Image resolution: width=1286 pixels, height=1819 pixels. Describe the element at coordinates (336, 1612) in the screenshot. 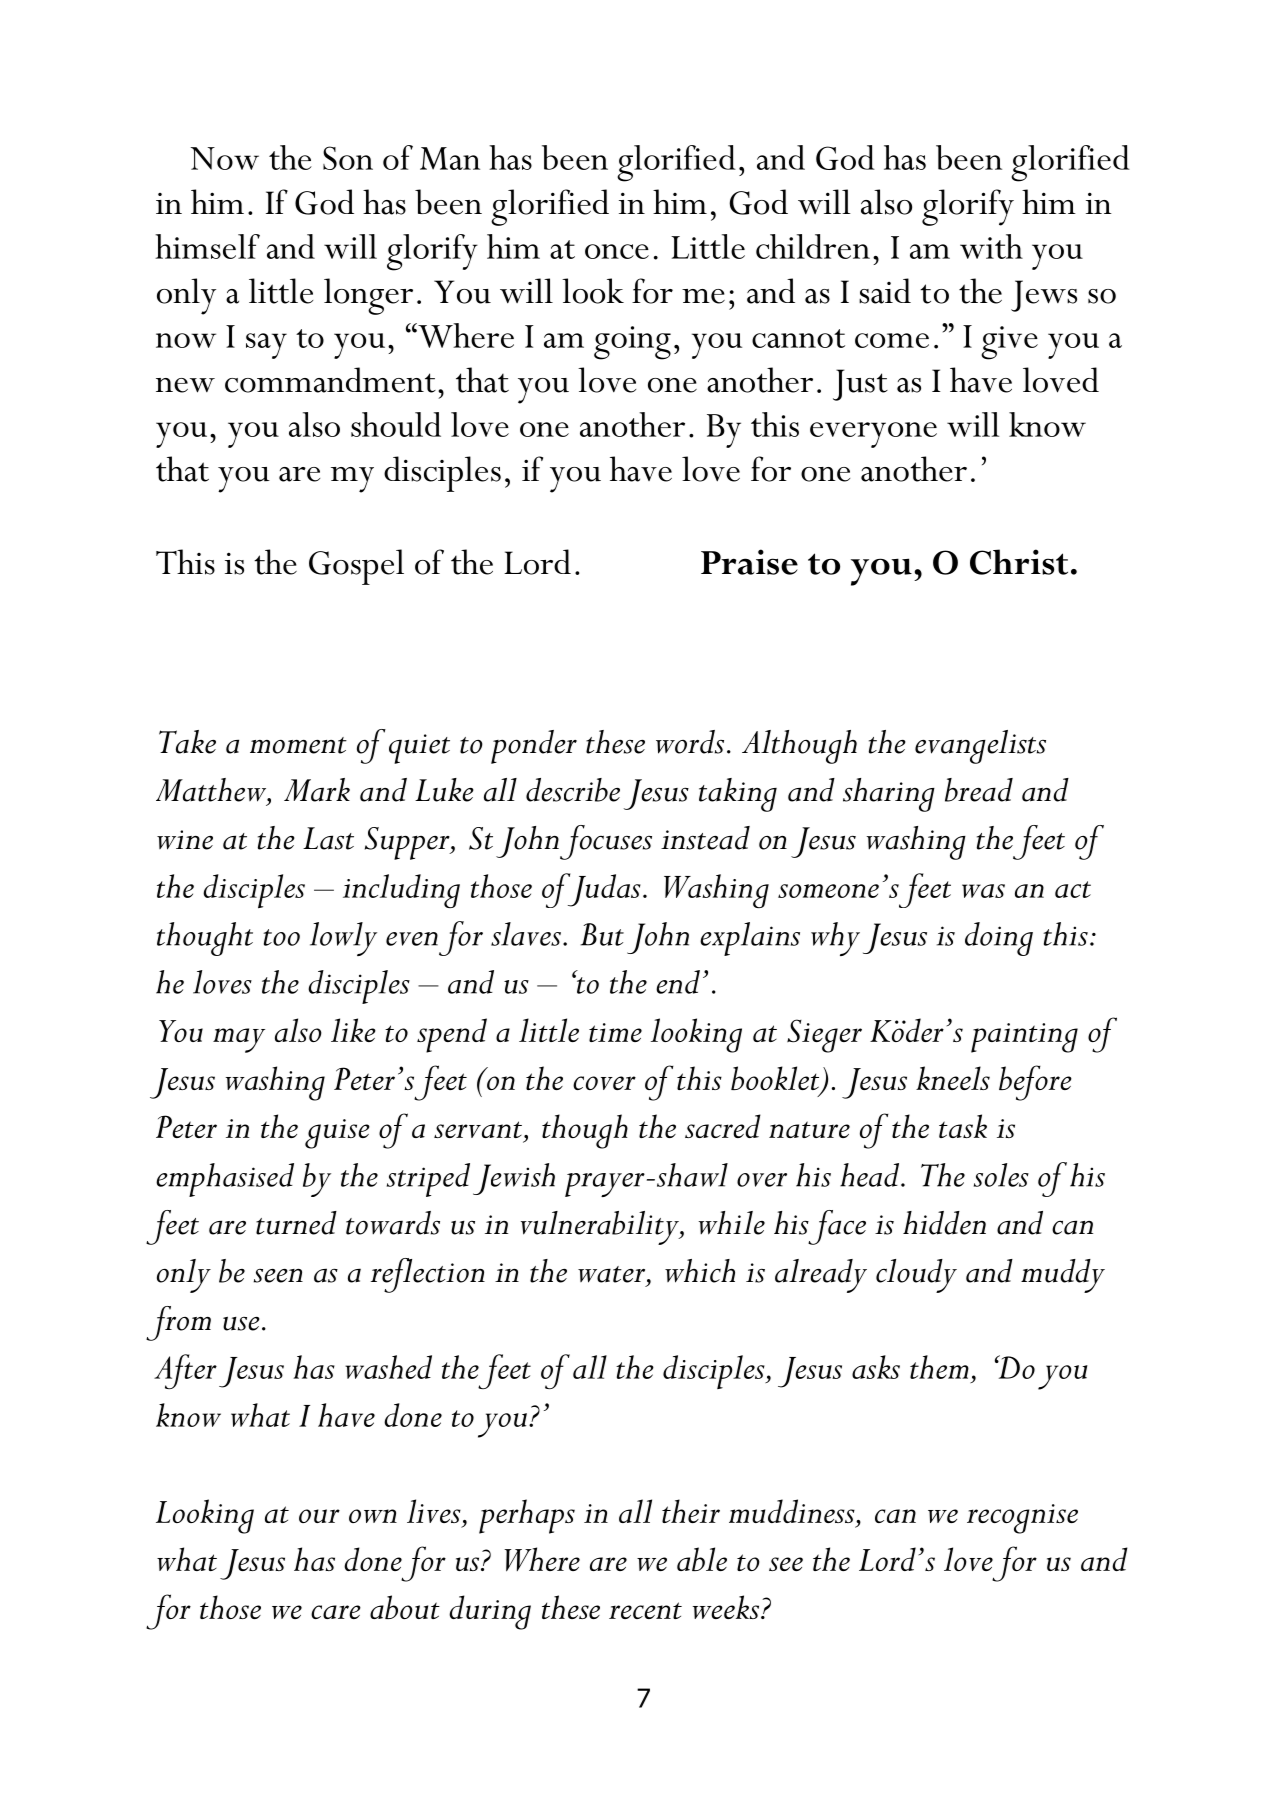

I see `care` at that location.
